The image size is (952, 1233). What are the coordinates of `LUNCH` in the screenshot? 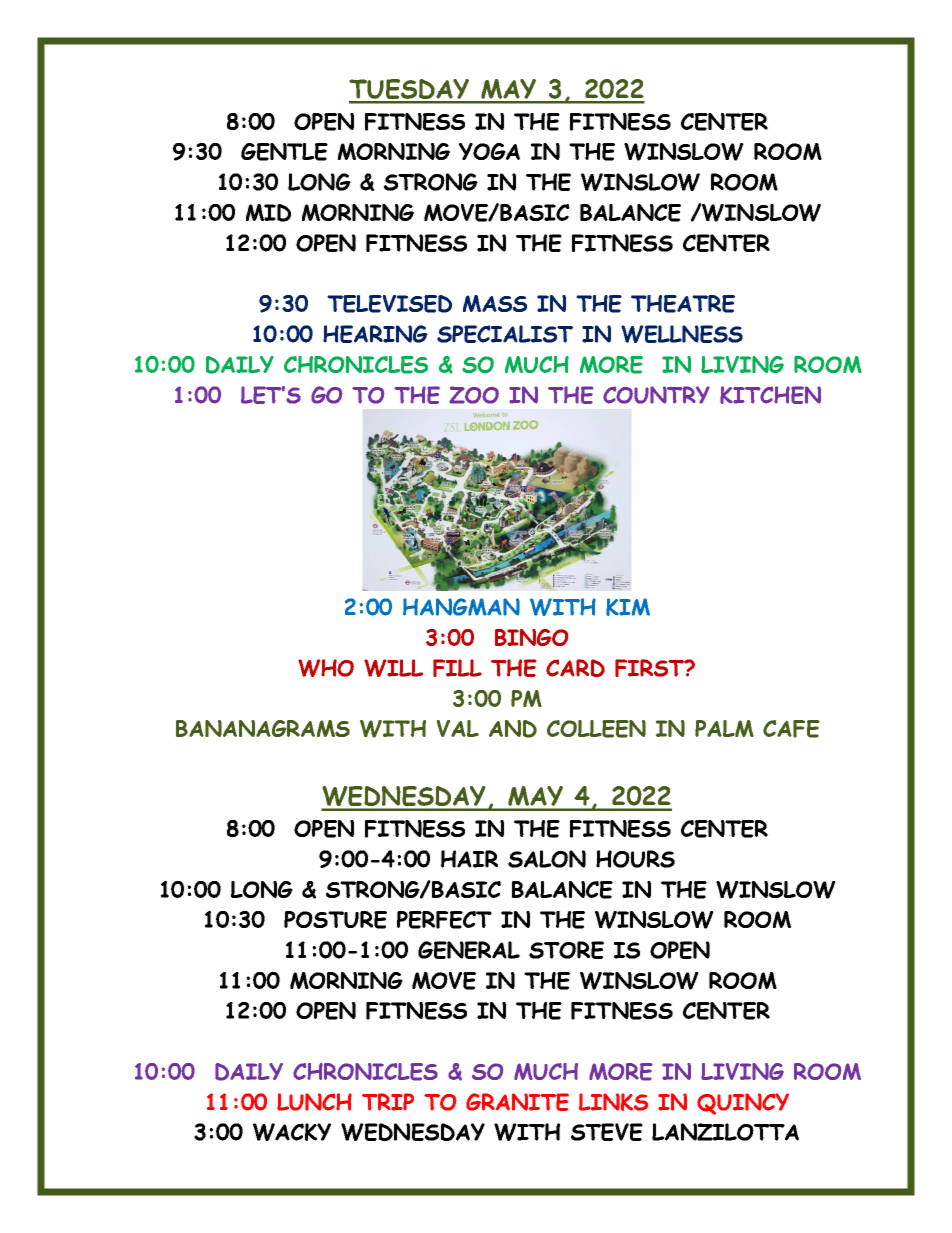 It's located at (314, 1102).
